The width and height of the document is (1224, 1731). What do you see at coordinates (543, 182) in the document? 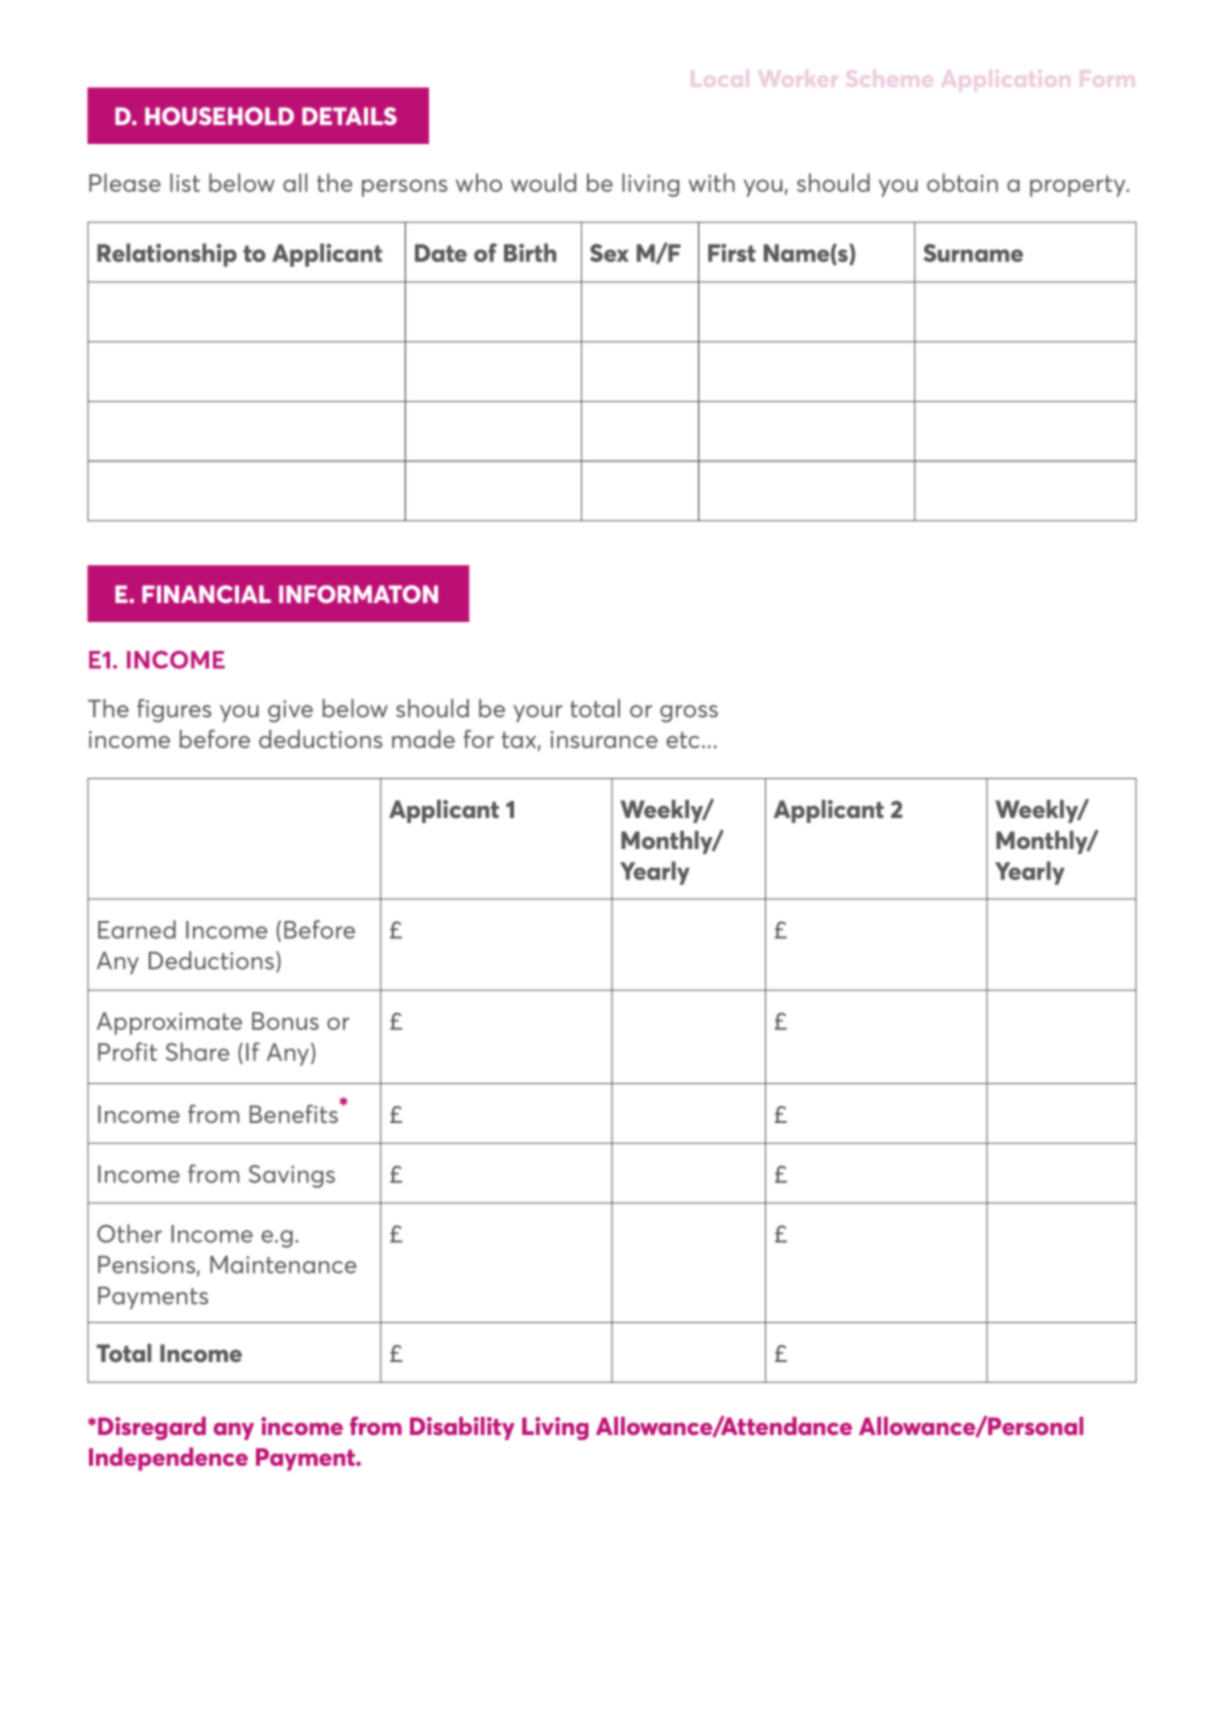
I see `would` at bounding box center [543, 182].
